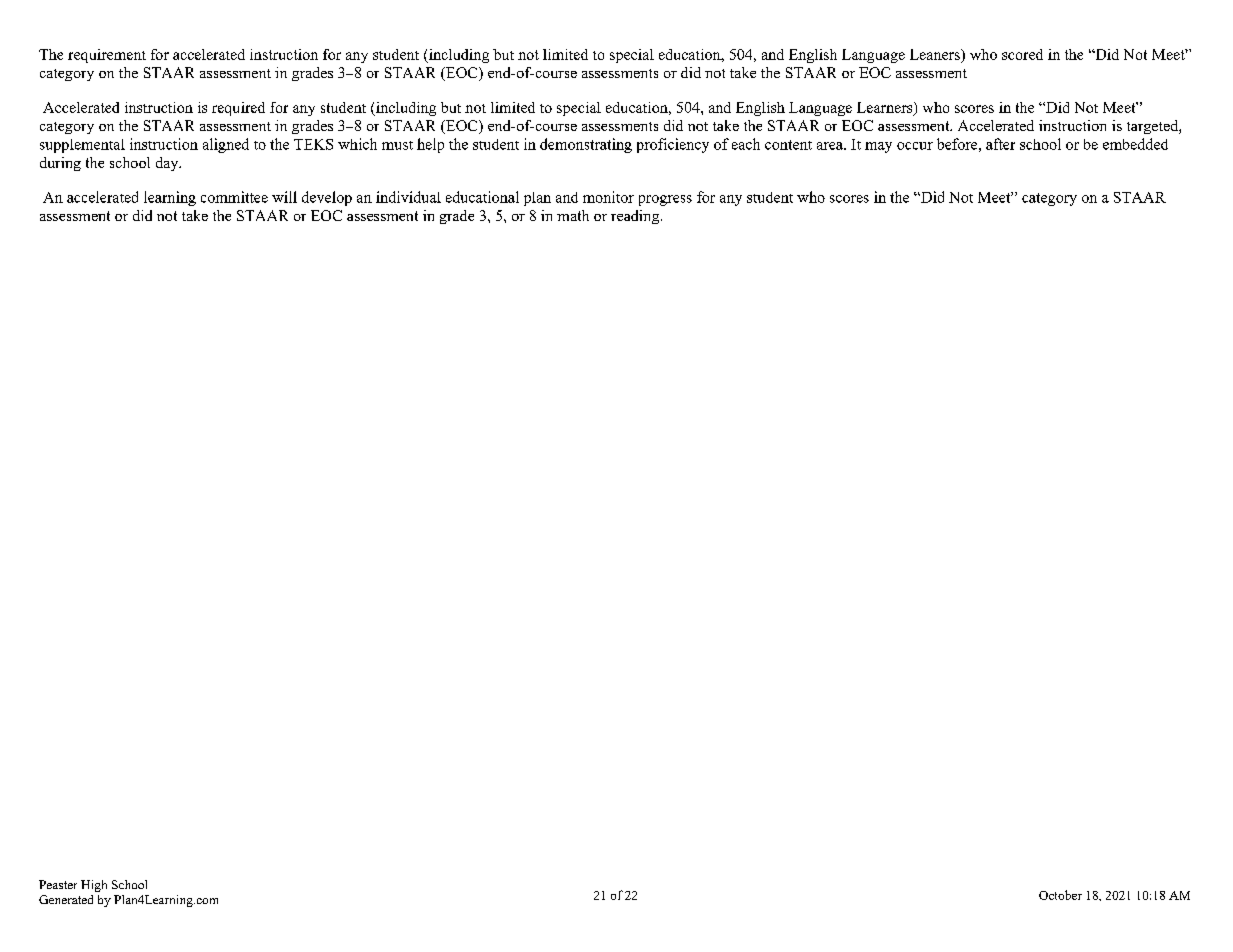 The image size is (1233, 952). What do you see at coordinates (1060, 895) in the screenshot?
I see `October` at bounding box center [1060, 895].
